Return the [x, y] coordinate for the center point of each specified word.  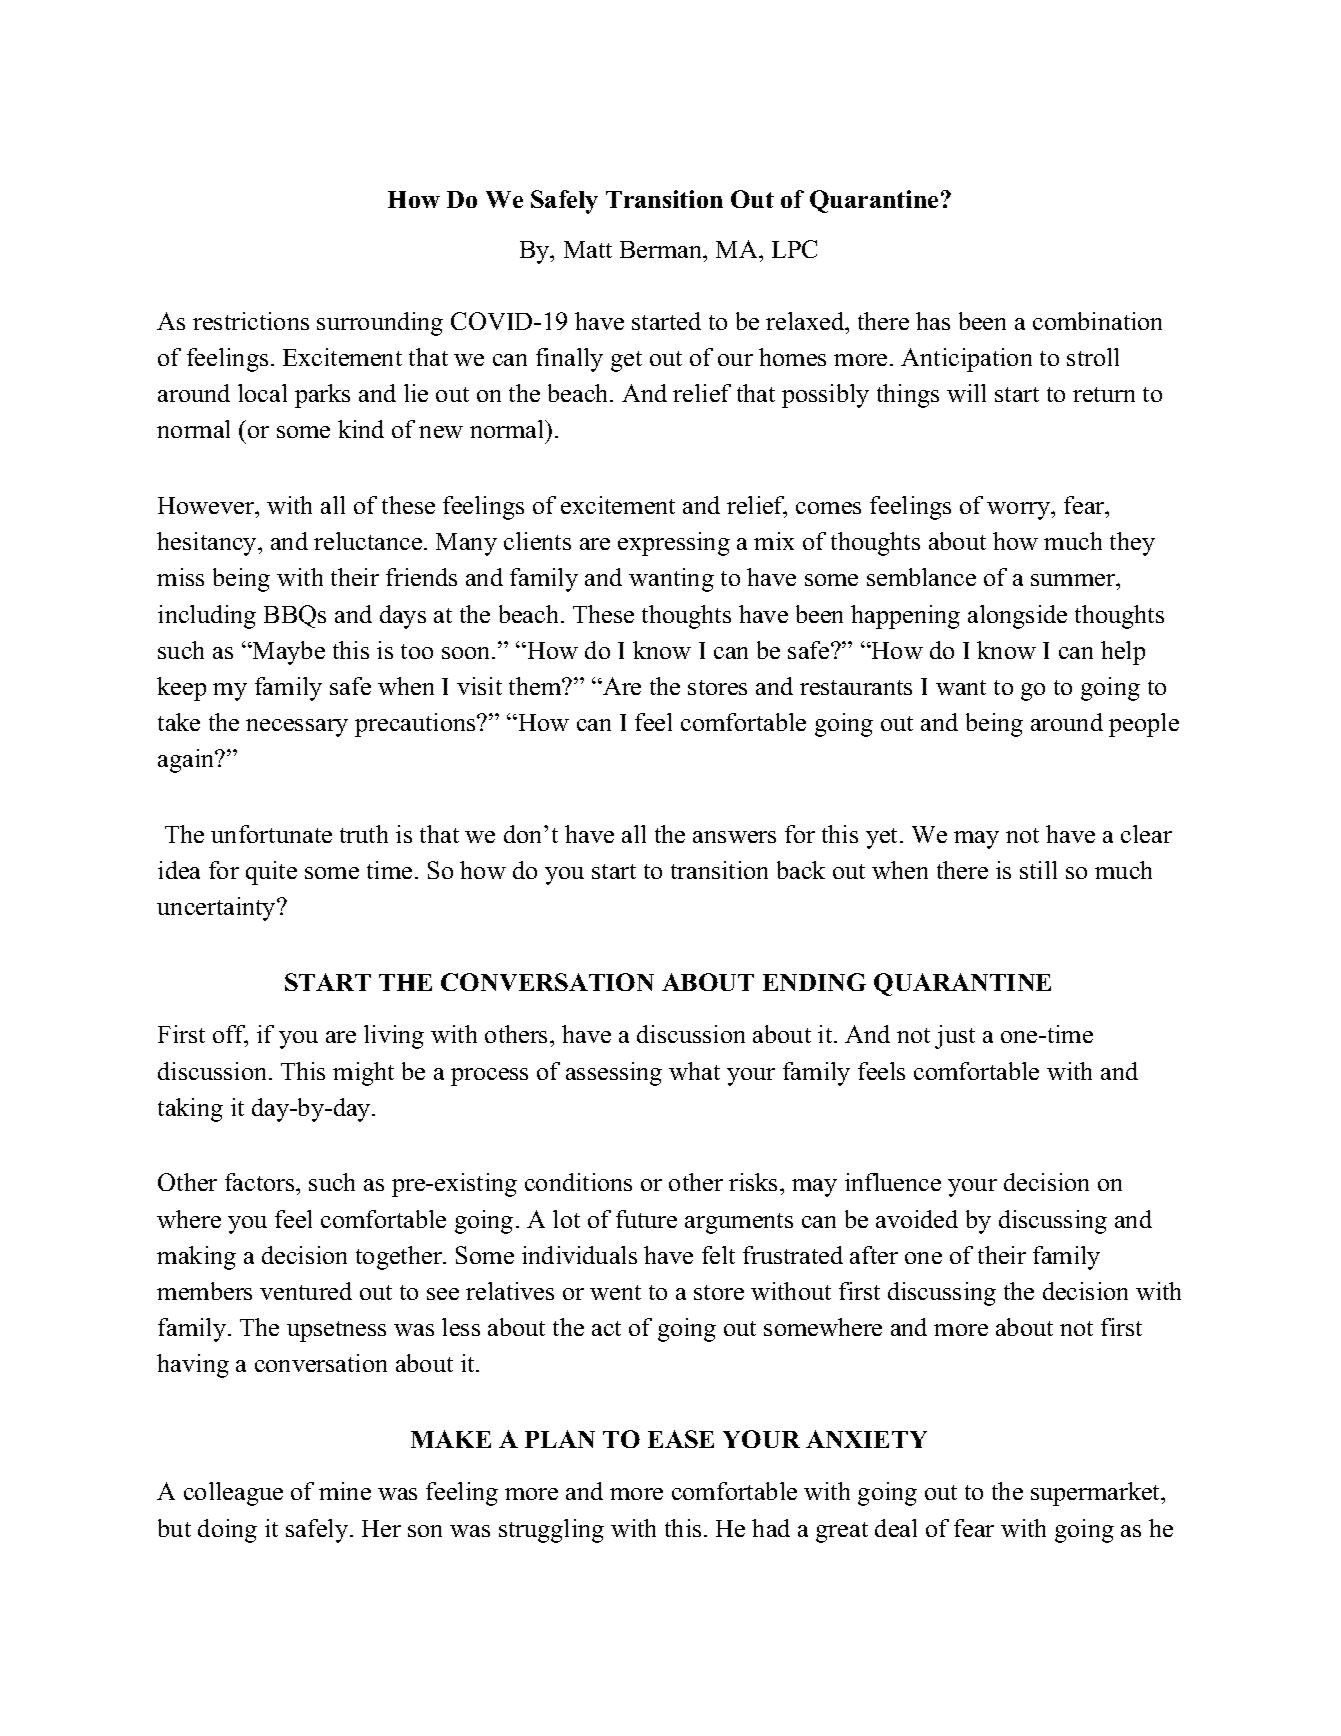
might [363, 1074]
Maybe [288, 653]
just [955, 1037]
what [694, 1071]
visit [479, 686]
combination [1097, 321]
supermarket [1096, 1494]
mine [345, 1491]
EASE [681, 1439]
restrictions [251, 321]
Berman [662, 249]
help [1123, 653]
